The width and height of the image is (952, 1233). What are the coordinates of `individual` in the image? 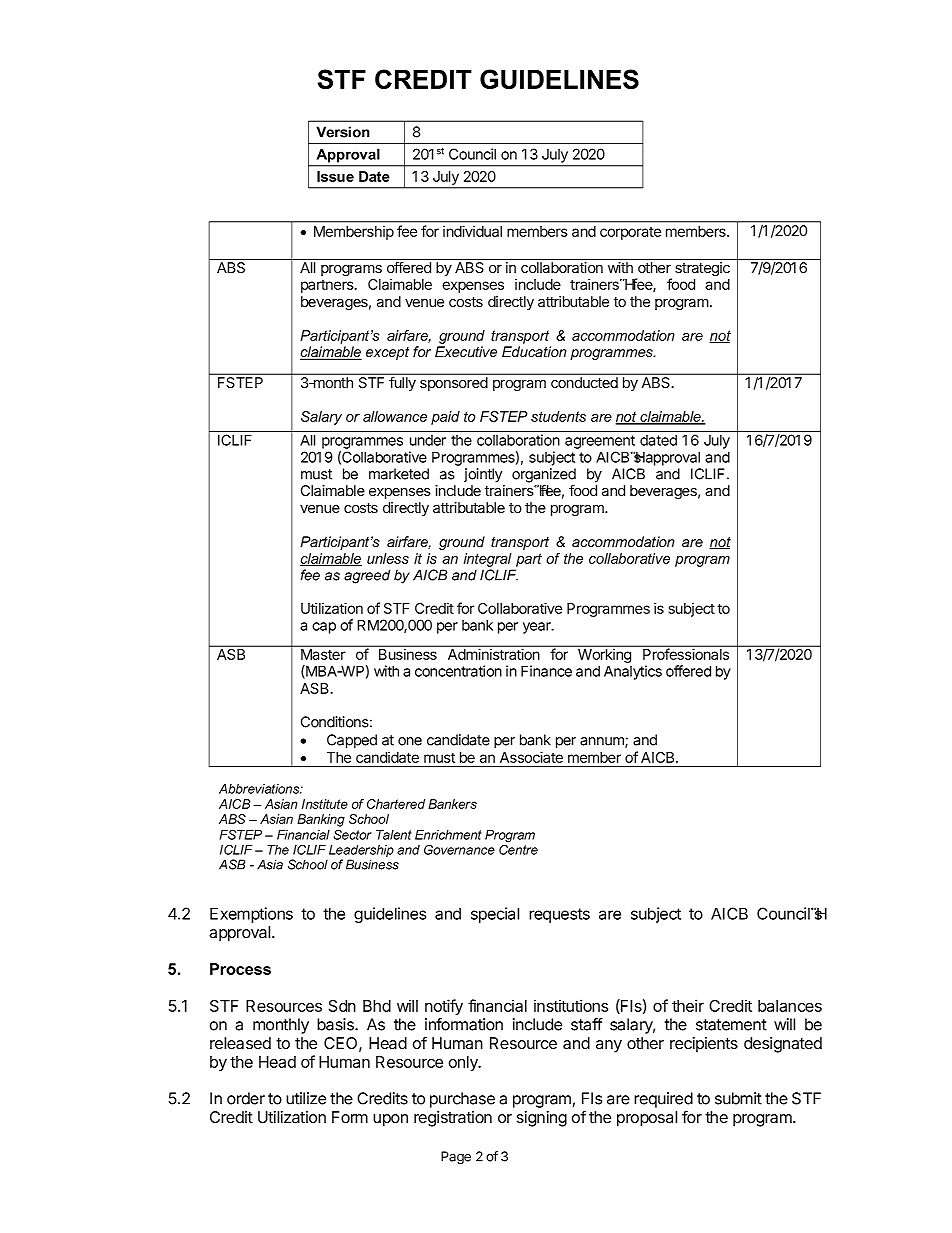 It's located at (472, 231).
